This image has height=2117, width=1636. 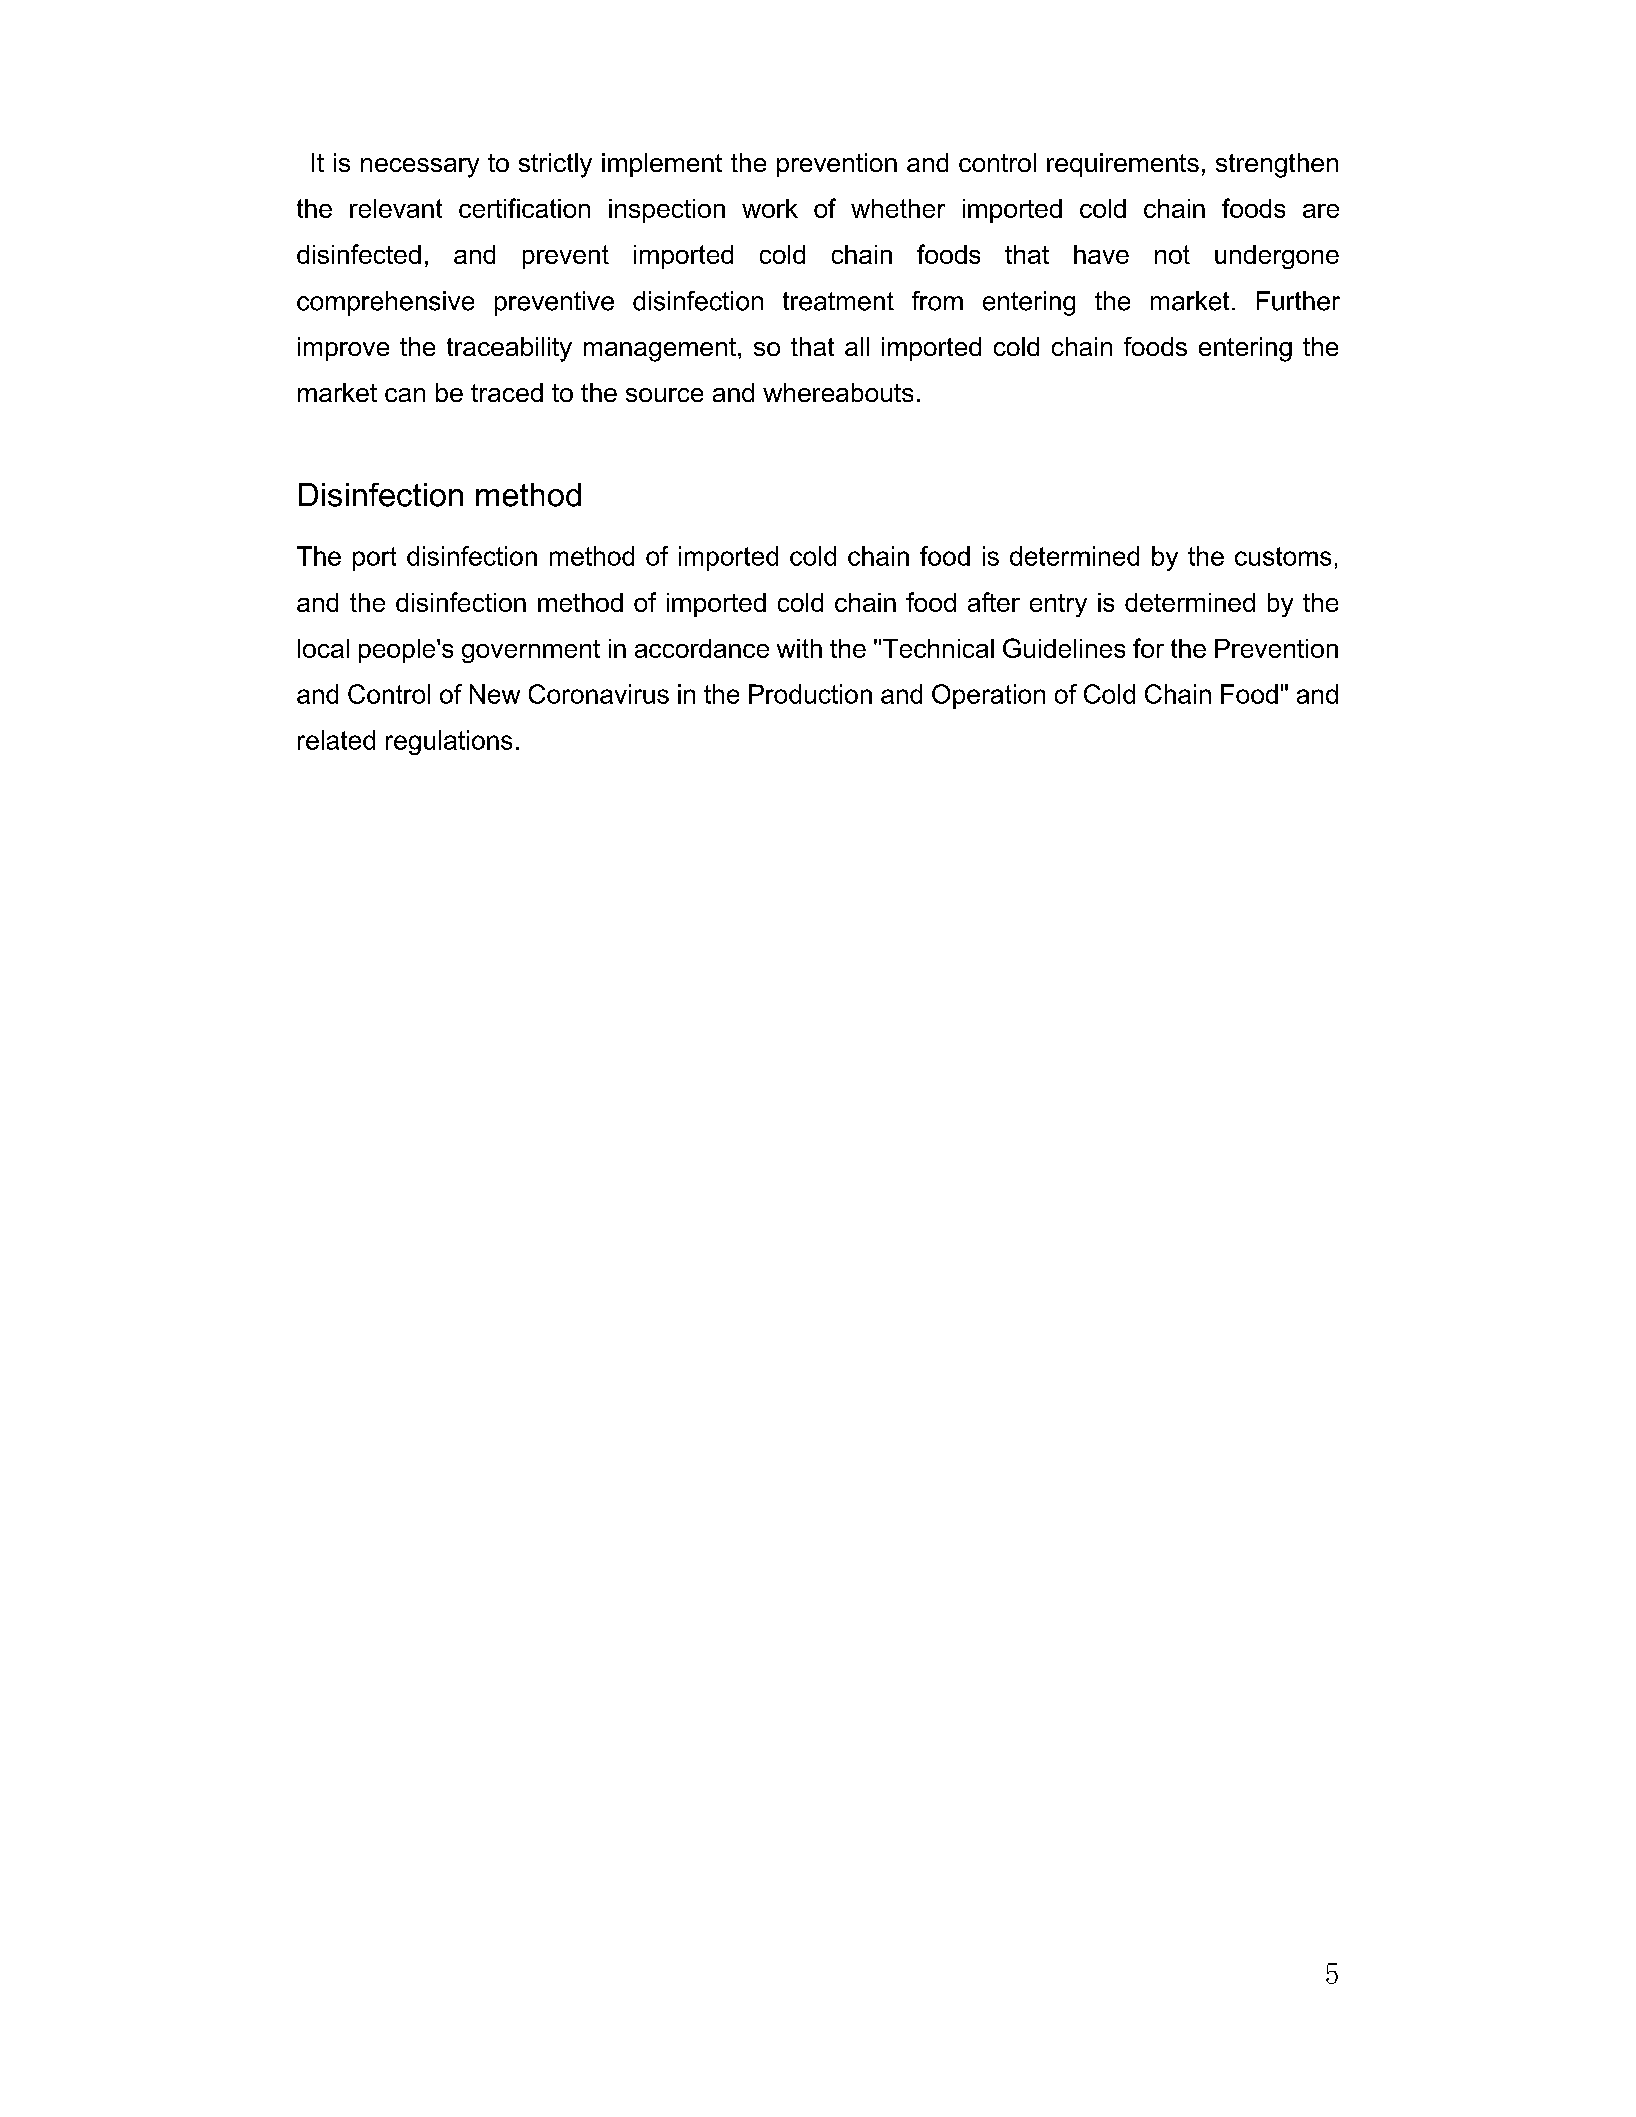 I want to click on all, so click(x=857, y=346).
